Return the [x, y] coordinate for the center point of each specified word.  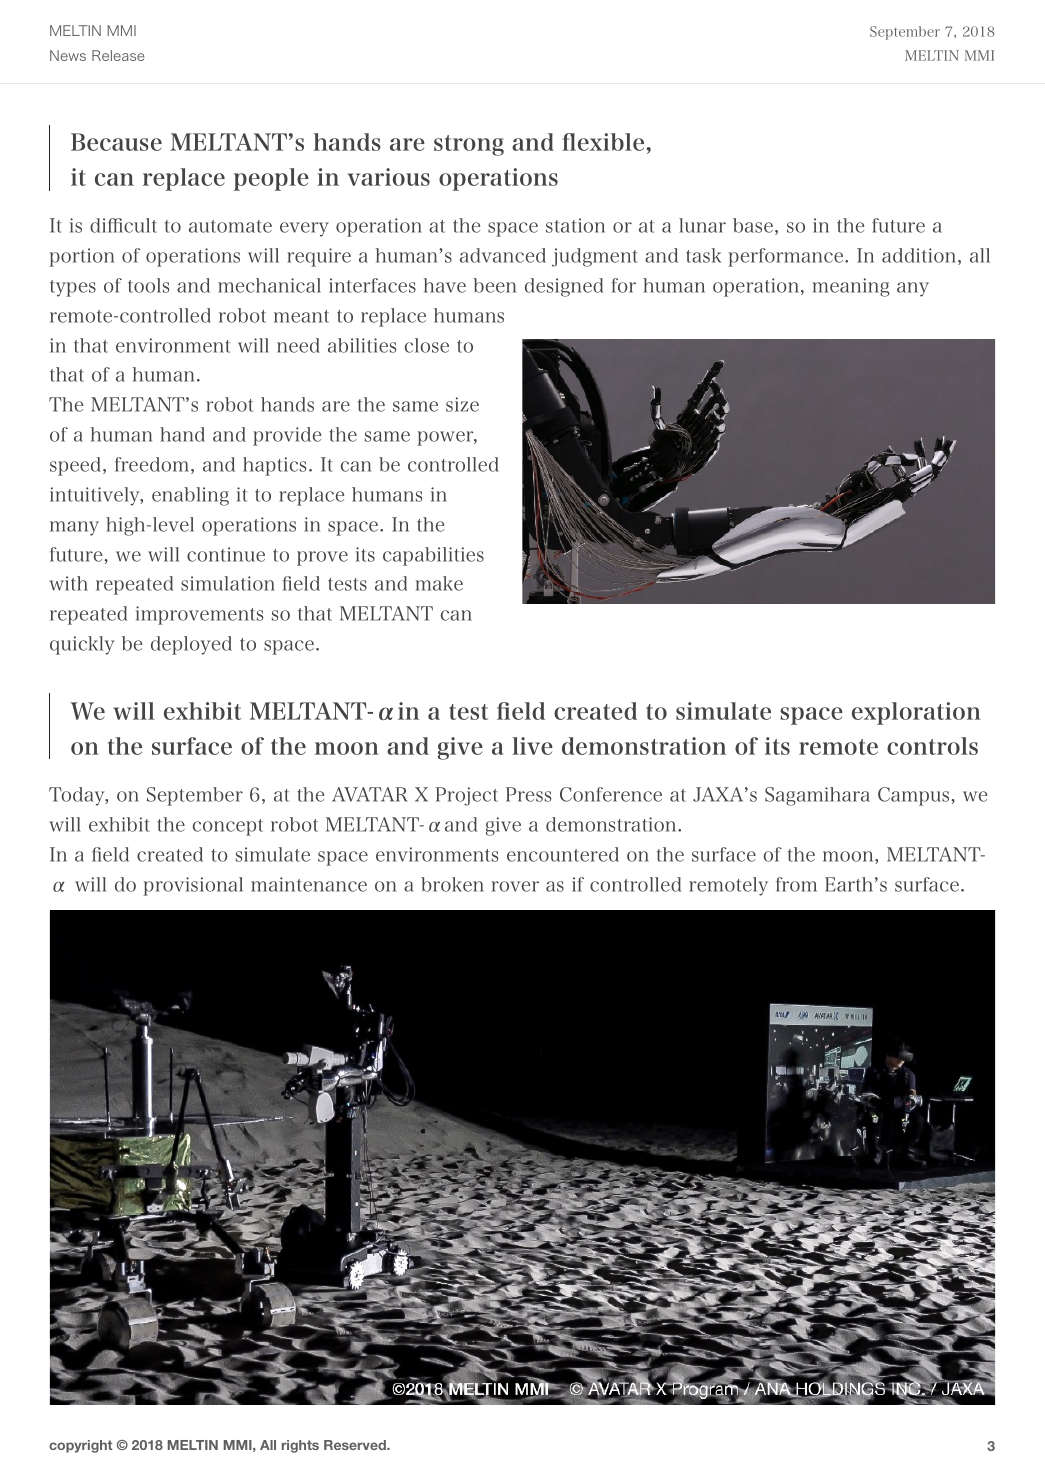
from [796, 884]
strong [469, 145]
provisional [193, 886]
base [753, 225]
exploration [916, 713]
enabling [190, 496]
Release [118, 55]
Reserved [356, 1445]
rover [515, 886]
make [439, 583]
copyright [80, 1446]
